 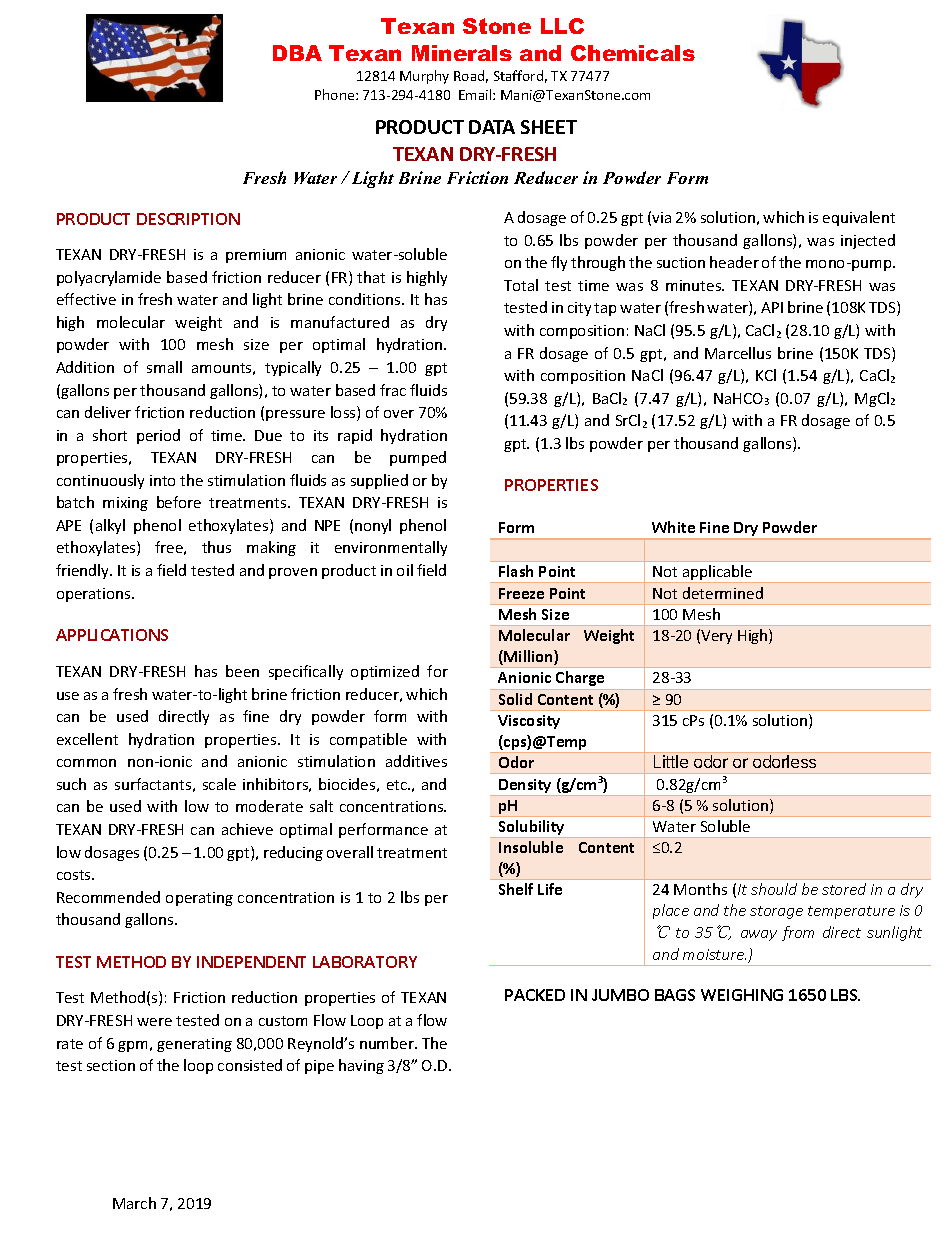 I want to click on APPLICATIONS, so click(x=112, y=635).
